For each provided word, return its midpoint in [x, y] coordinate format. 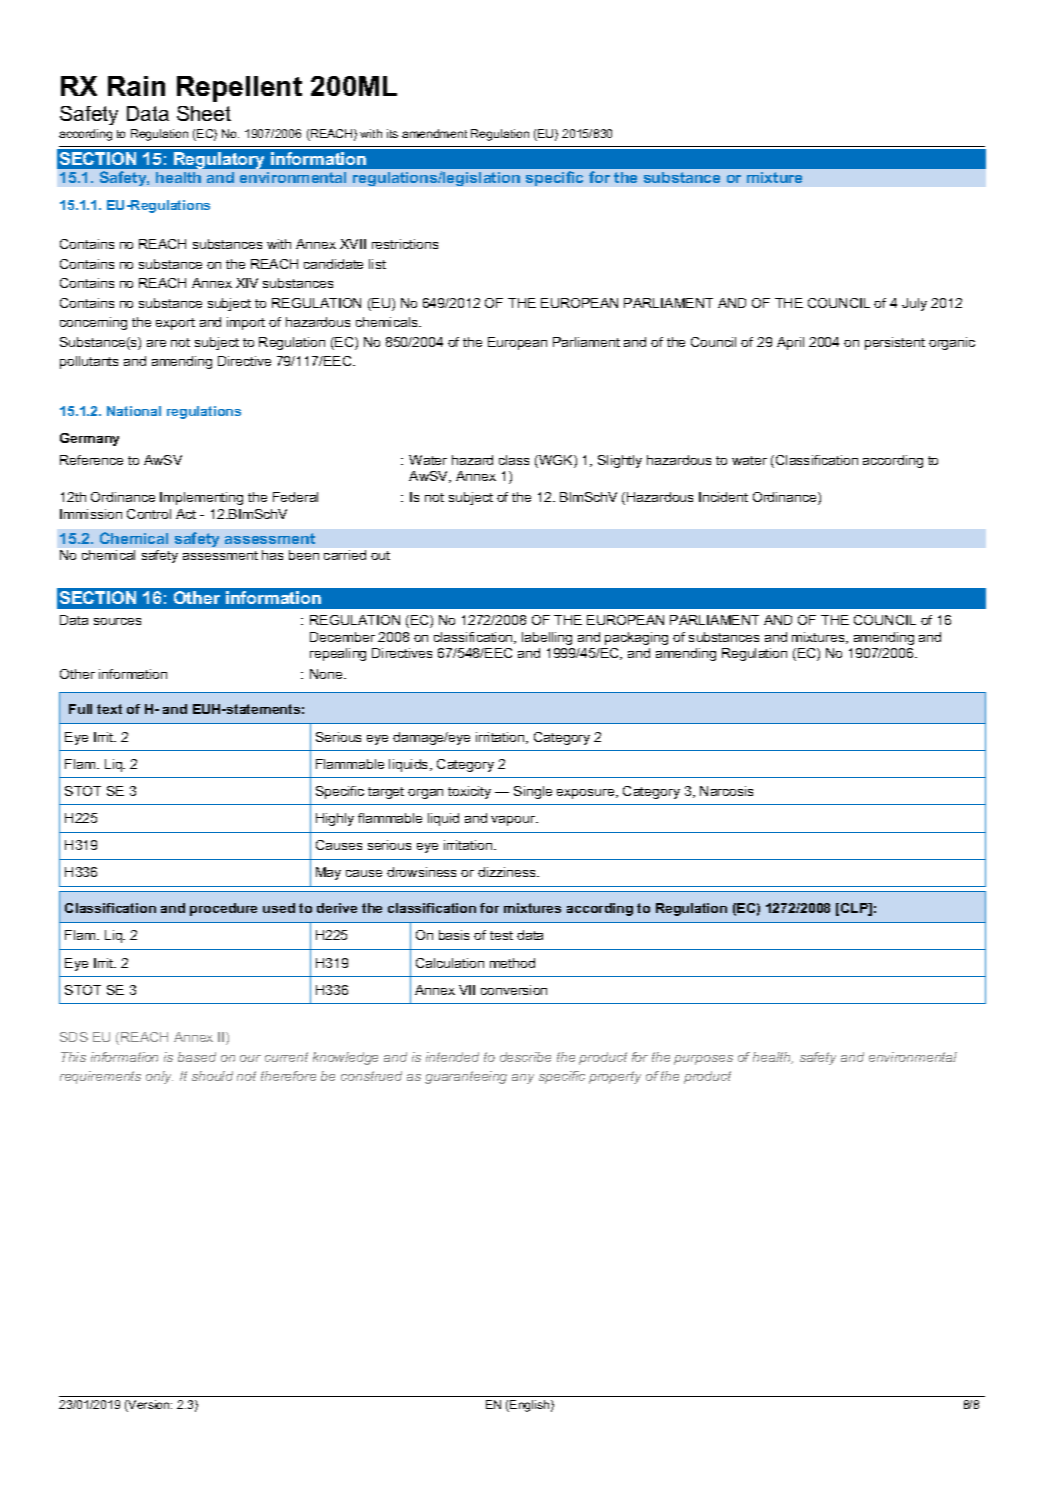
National [134, 411]
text [109, 709]
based [197, 1057]
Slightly [620, 461]
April [790, 343]
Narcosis [726, 791]
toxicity [469, 792]
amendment [434, 133]
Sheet [204, 113]
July [914, 304]
